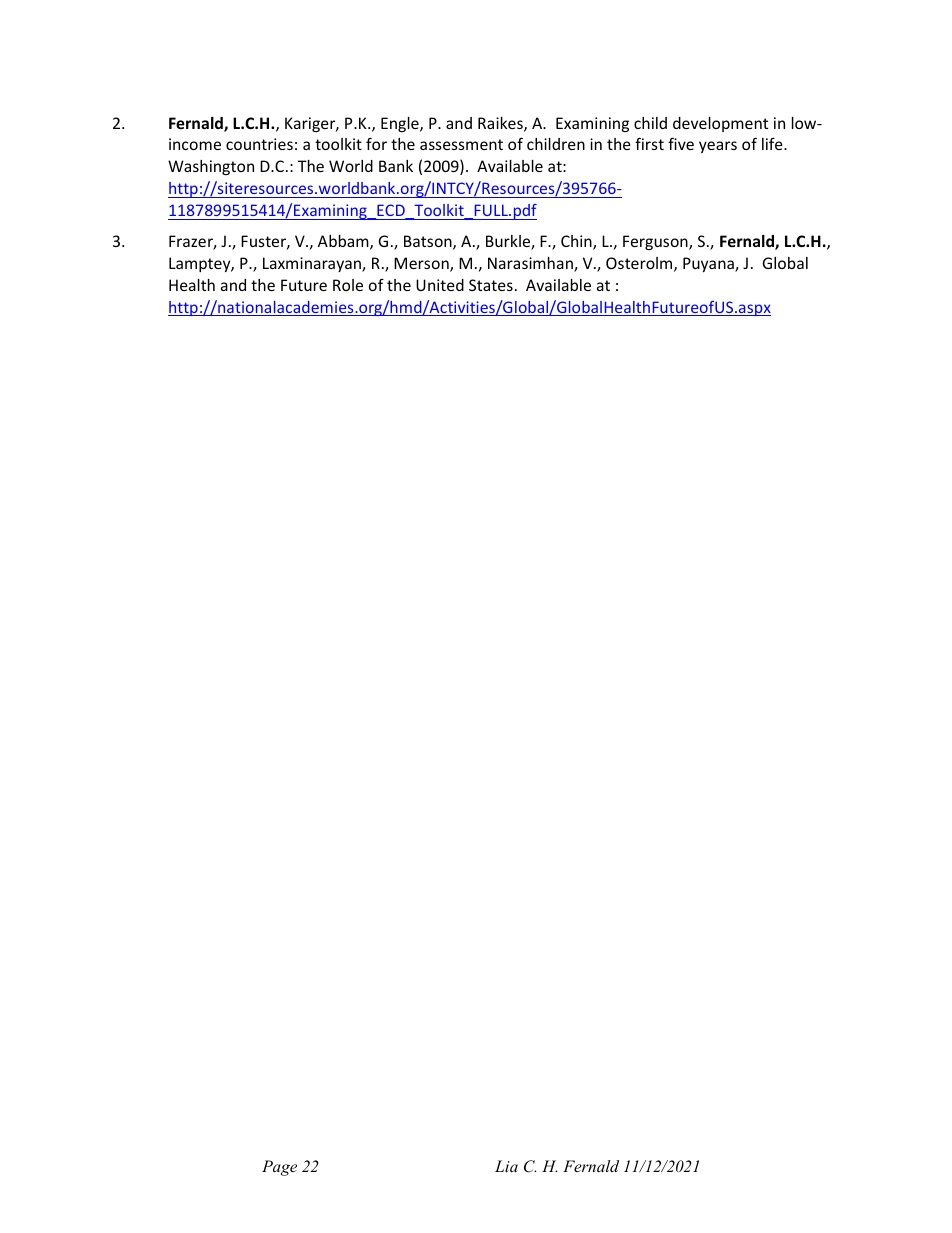  What do you see at coordinates (506, 1166) in the screenshot?
I see `Lia` at bounding box center [506, 1166].
